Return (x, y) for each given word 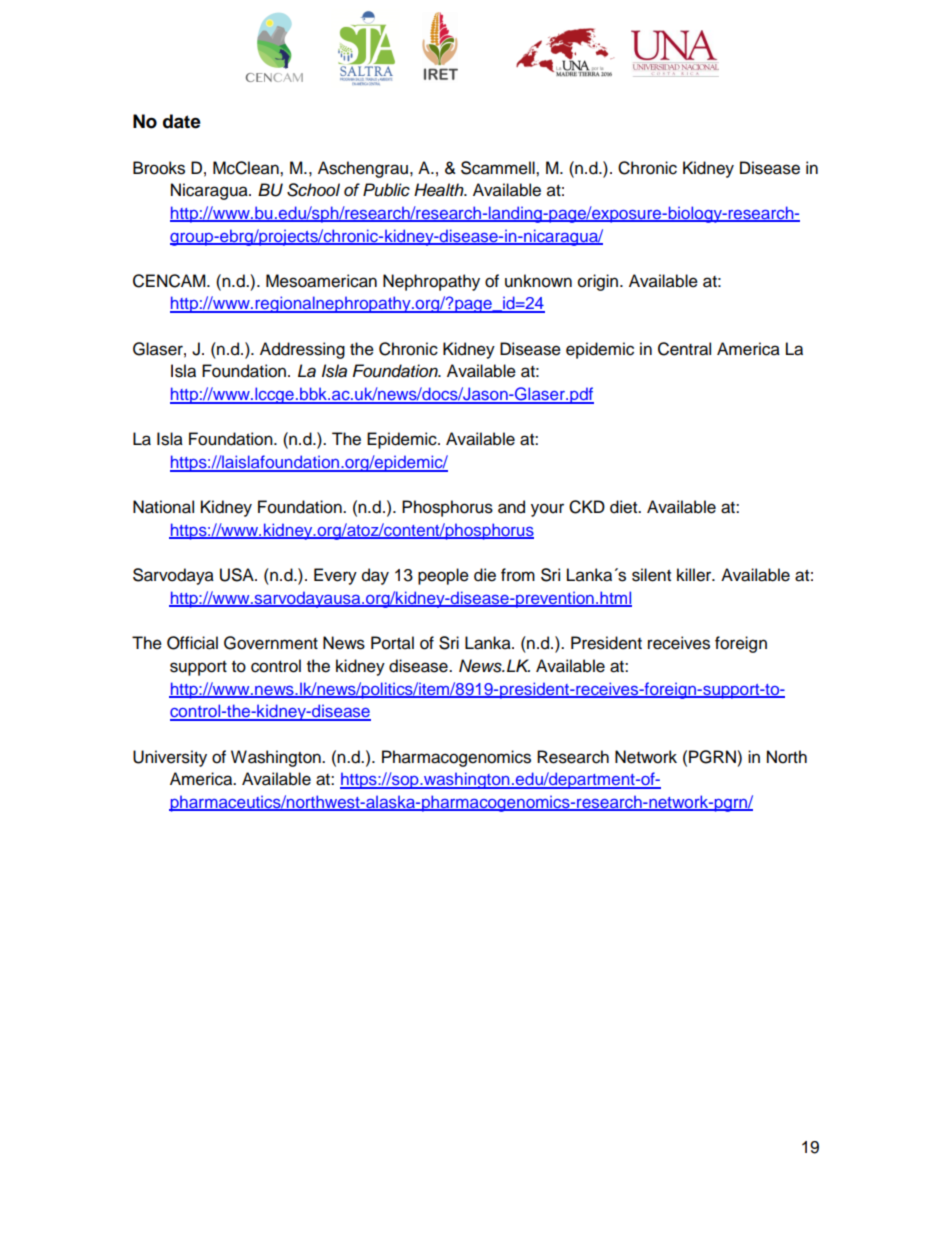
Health (440, 190)
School (313, 190)
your (547, 510)
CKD (587, 507)
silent (651, 575)
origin (599, 282)
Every (335, 576)
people (443, 576)
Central (684, 349)
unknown (538, 281)
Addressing (302, 350)
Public (386, 190)
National (163, 507)
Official (192, 643)
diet (625, 507)
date (182, 121)
